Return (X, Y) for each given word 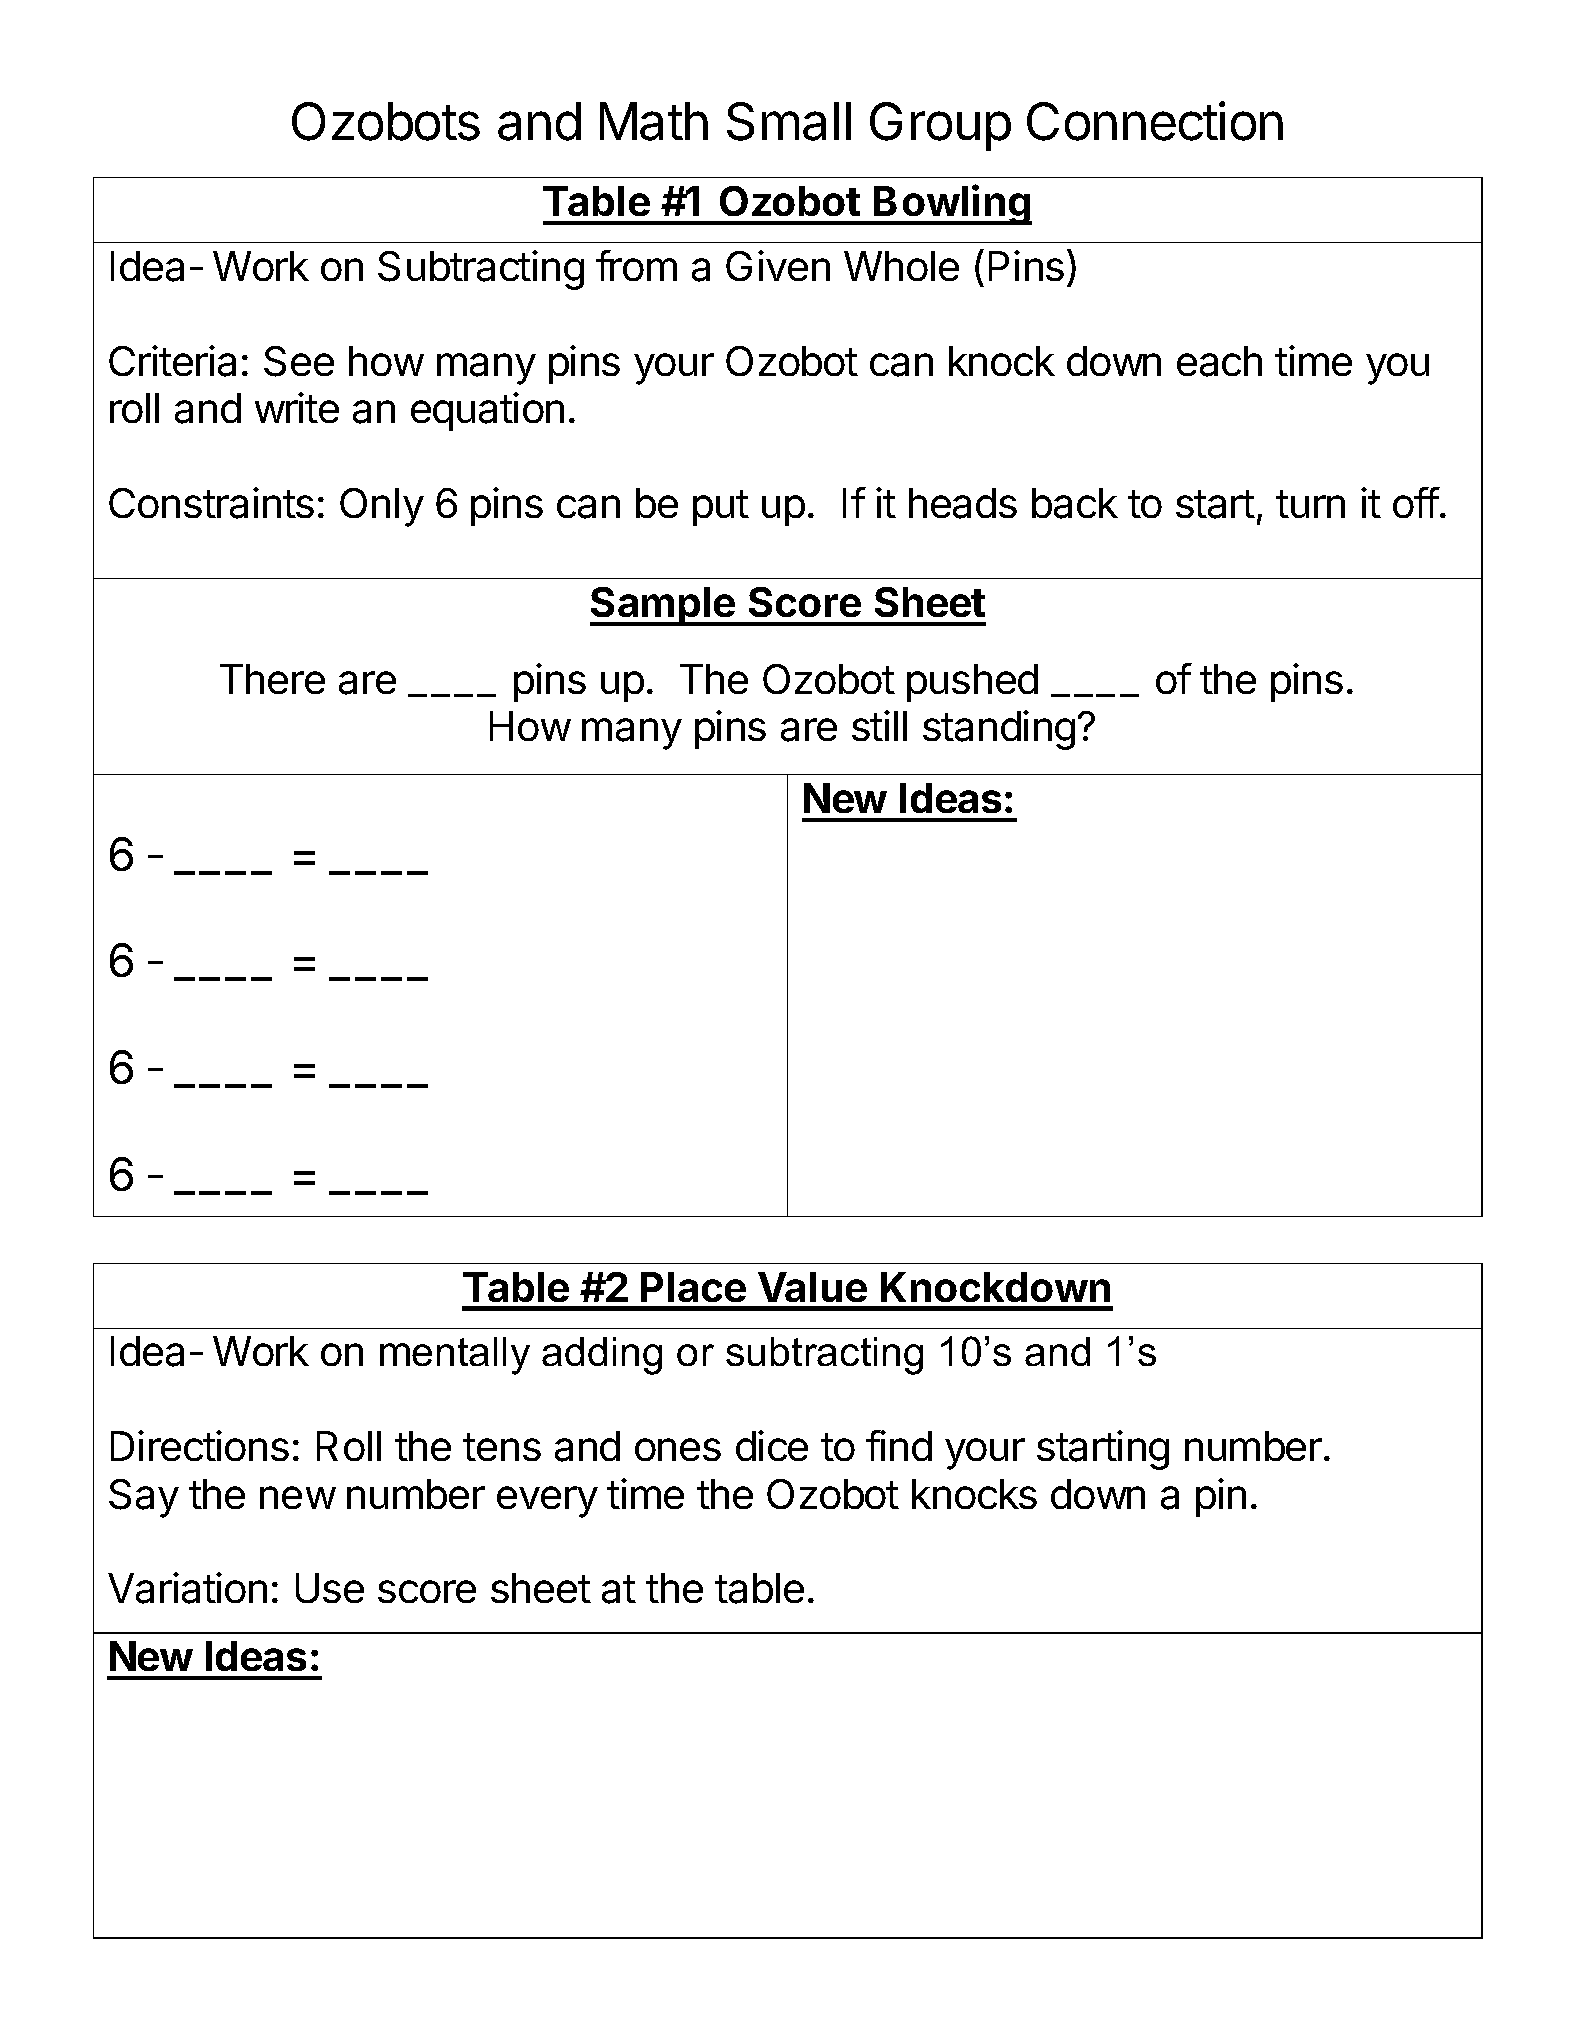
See (299, 361)
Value (812, 1287)
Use (330, 1588)
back (1075, 503)
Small (789, 121)
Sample (663, 606)
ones (678, 1449)
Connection (1155, 121)
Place (693, 1287)
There (272, 679)
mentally (455, 1356)
